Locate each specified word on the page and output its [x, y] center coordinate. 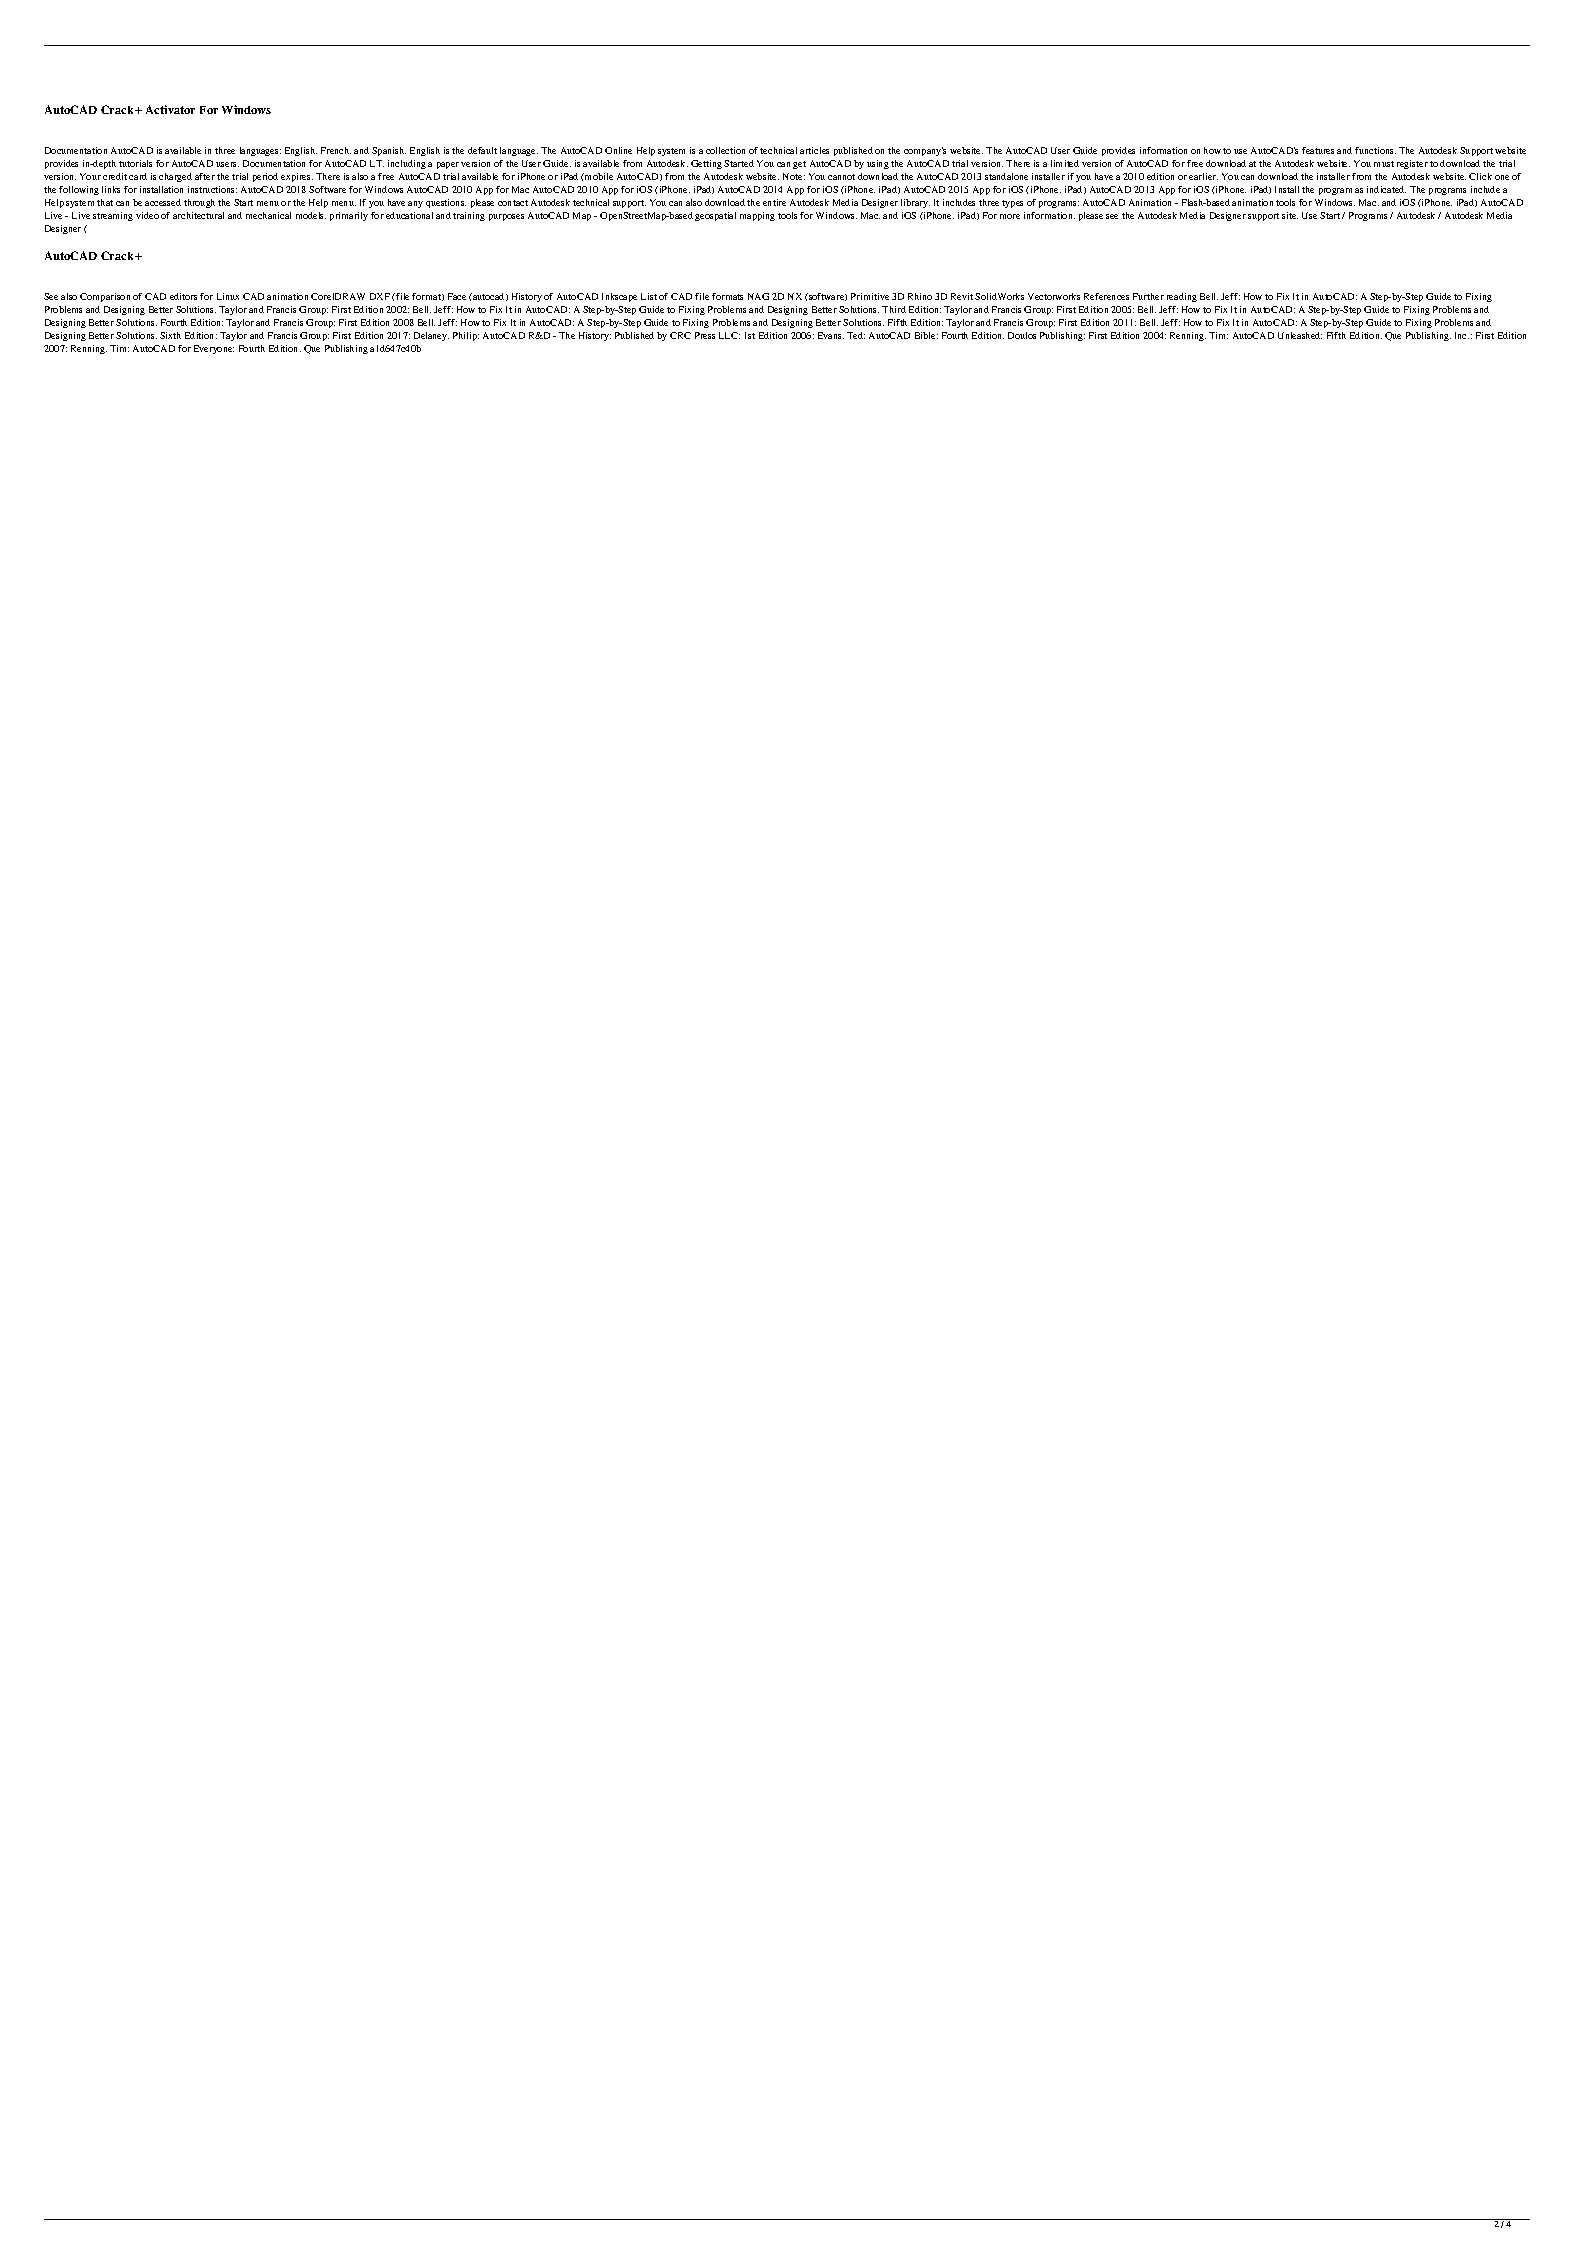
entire [774, 202]
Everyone [214, 349]
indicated [1386, 189]
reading [1182, 297]
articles [814, 150]
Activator [170, 109]
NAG [758, 296]
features [1318, 150]
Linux [228, 296]
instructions [212, 189]
